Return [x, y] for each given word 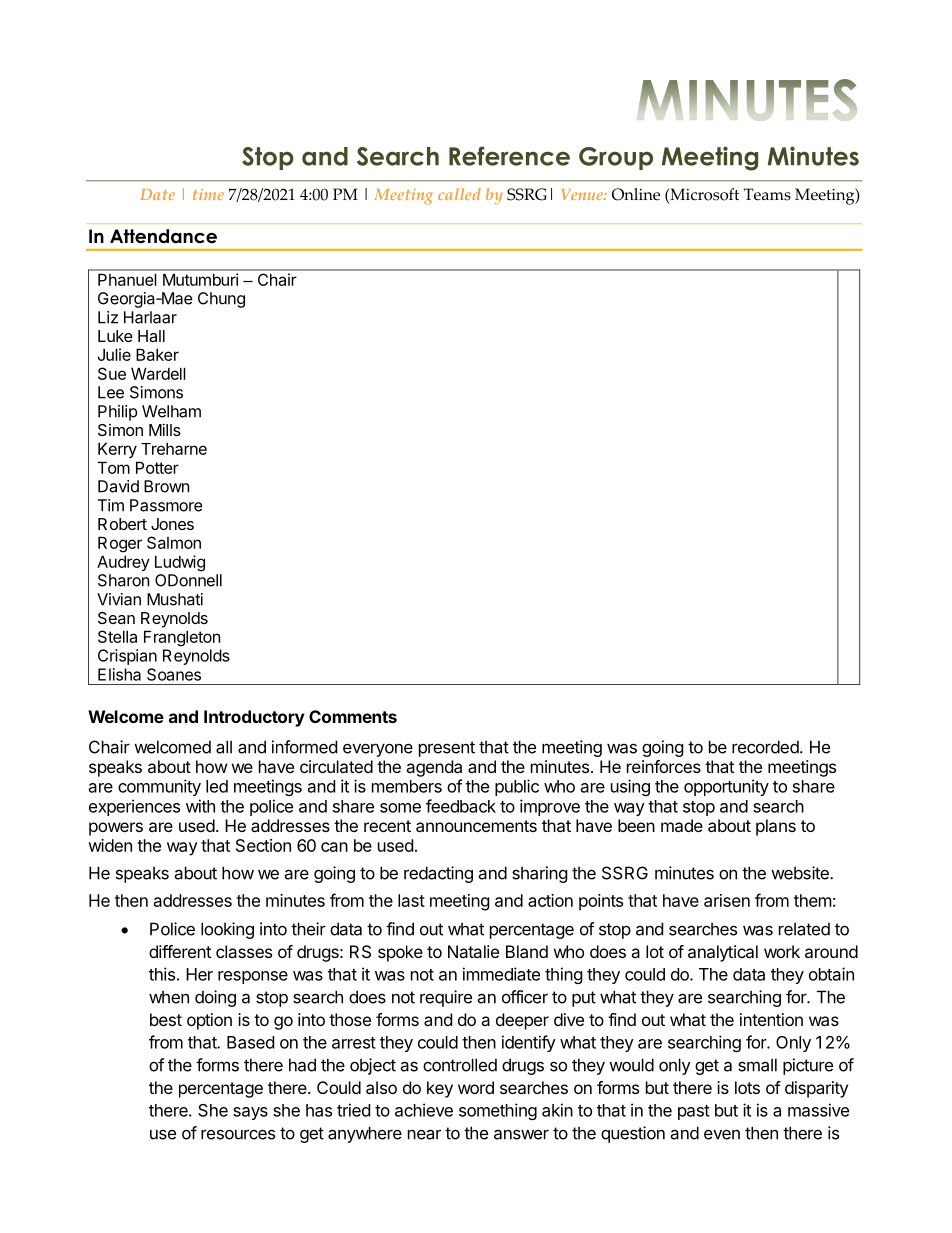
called [459, 194]
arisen [727, 900]
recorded [765, 747]
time [208, 194]
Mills [165, 429]
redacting [438, 874]
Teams [767, 194]
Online [636, 194]
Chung [221, 300]
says [250, 1113]
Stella [117, 636]
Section [263, 845]
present [447, 749]
